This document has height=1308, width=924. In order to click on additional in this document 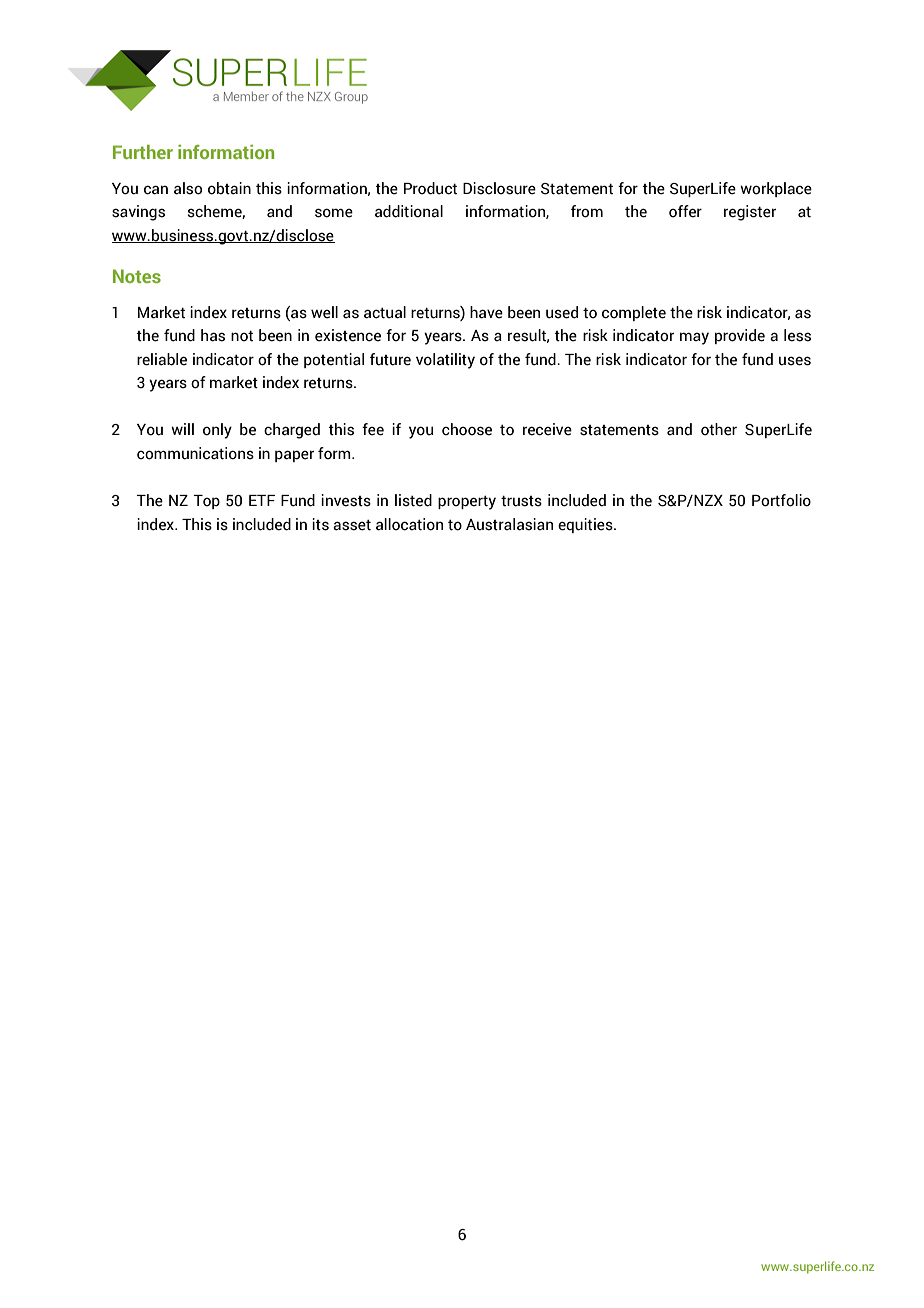, I will do `click(409, 211)`.
